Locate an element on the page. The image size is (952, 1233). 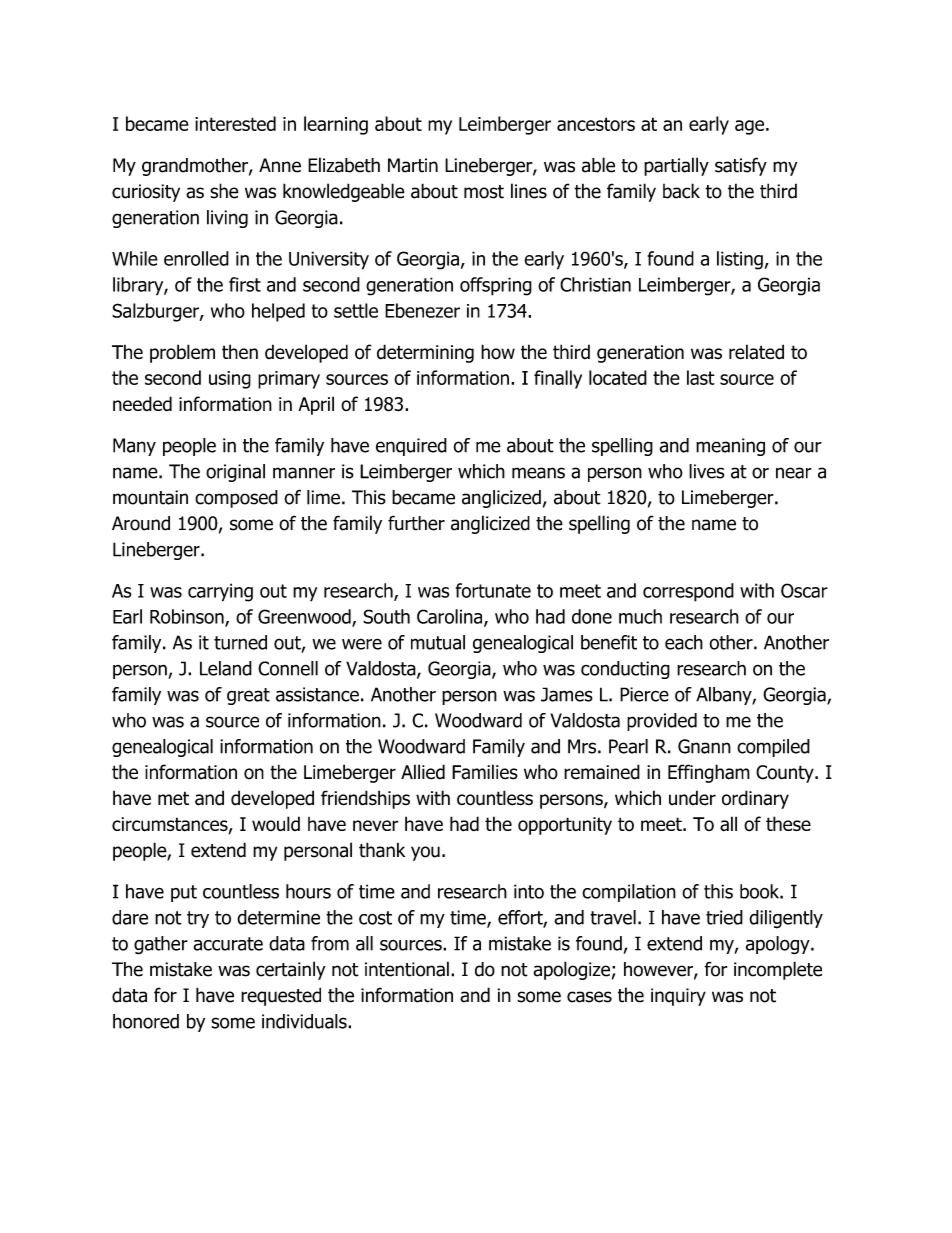
determining is located at coordinates (425, 353).
